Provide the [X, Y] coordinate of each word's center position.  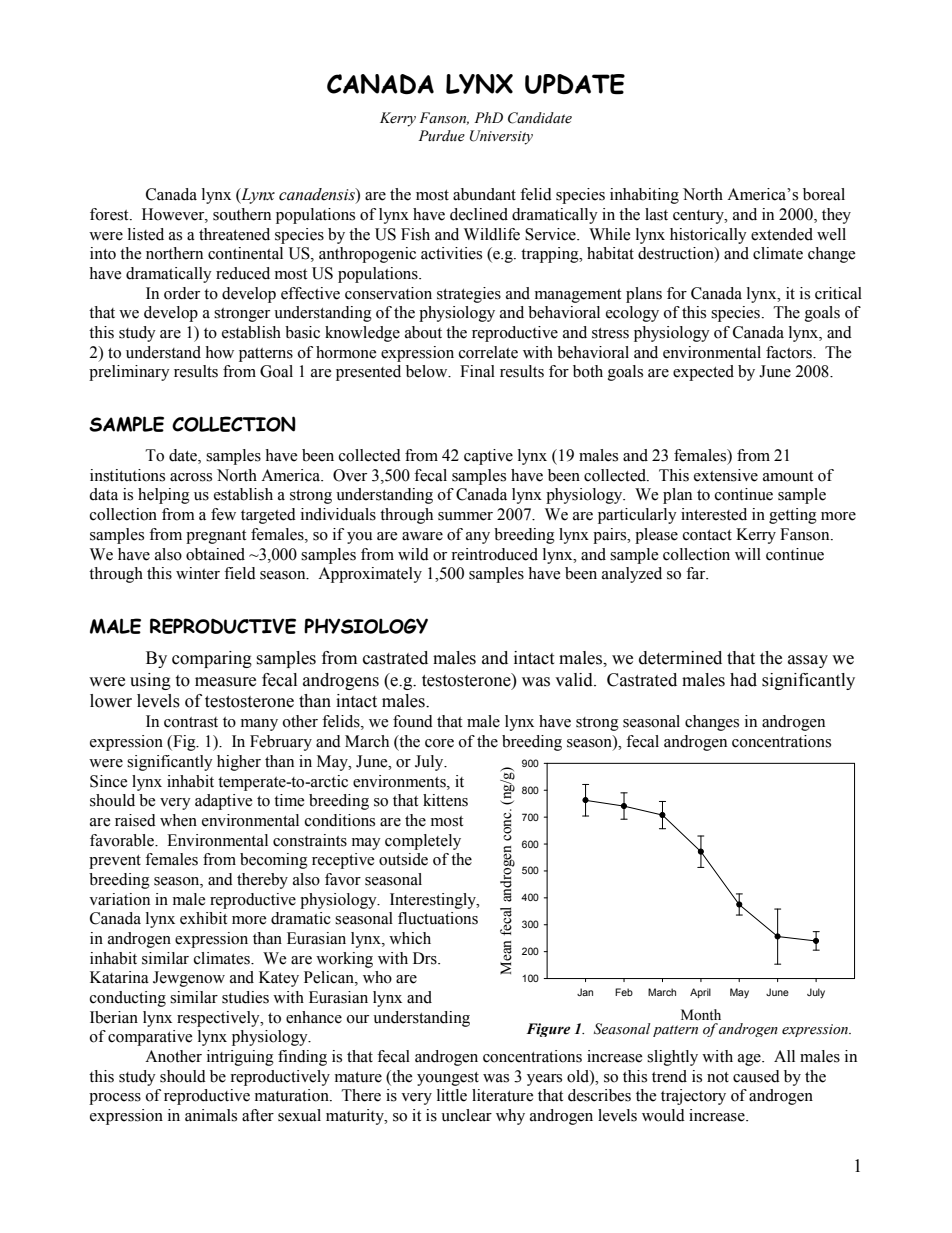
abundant [484, 194]
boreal [824, 194]
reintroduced [494, 554]
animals [211, 1115]
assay [808, 661]
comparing [212, 659]
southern [242, 214]
